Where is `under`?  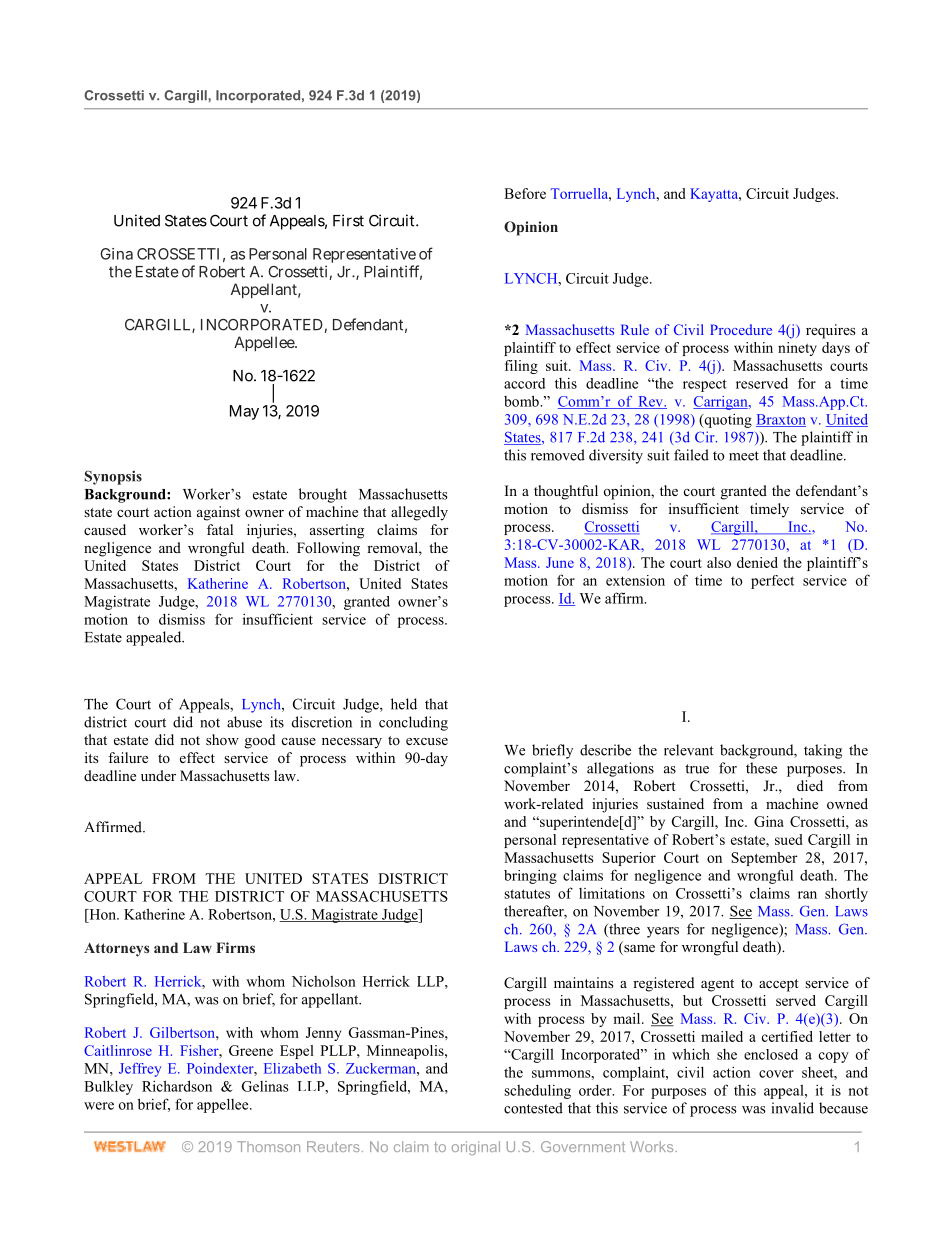
under is located at coordinates (158, 775).
